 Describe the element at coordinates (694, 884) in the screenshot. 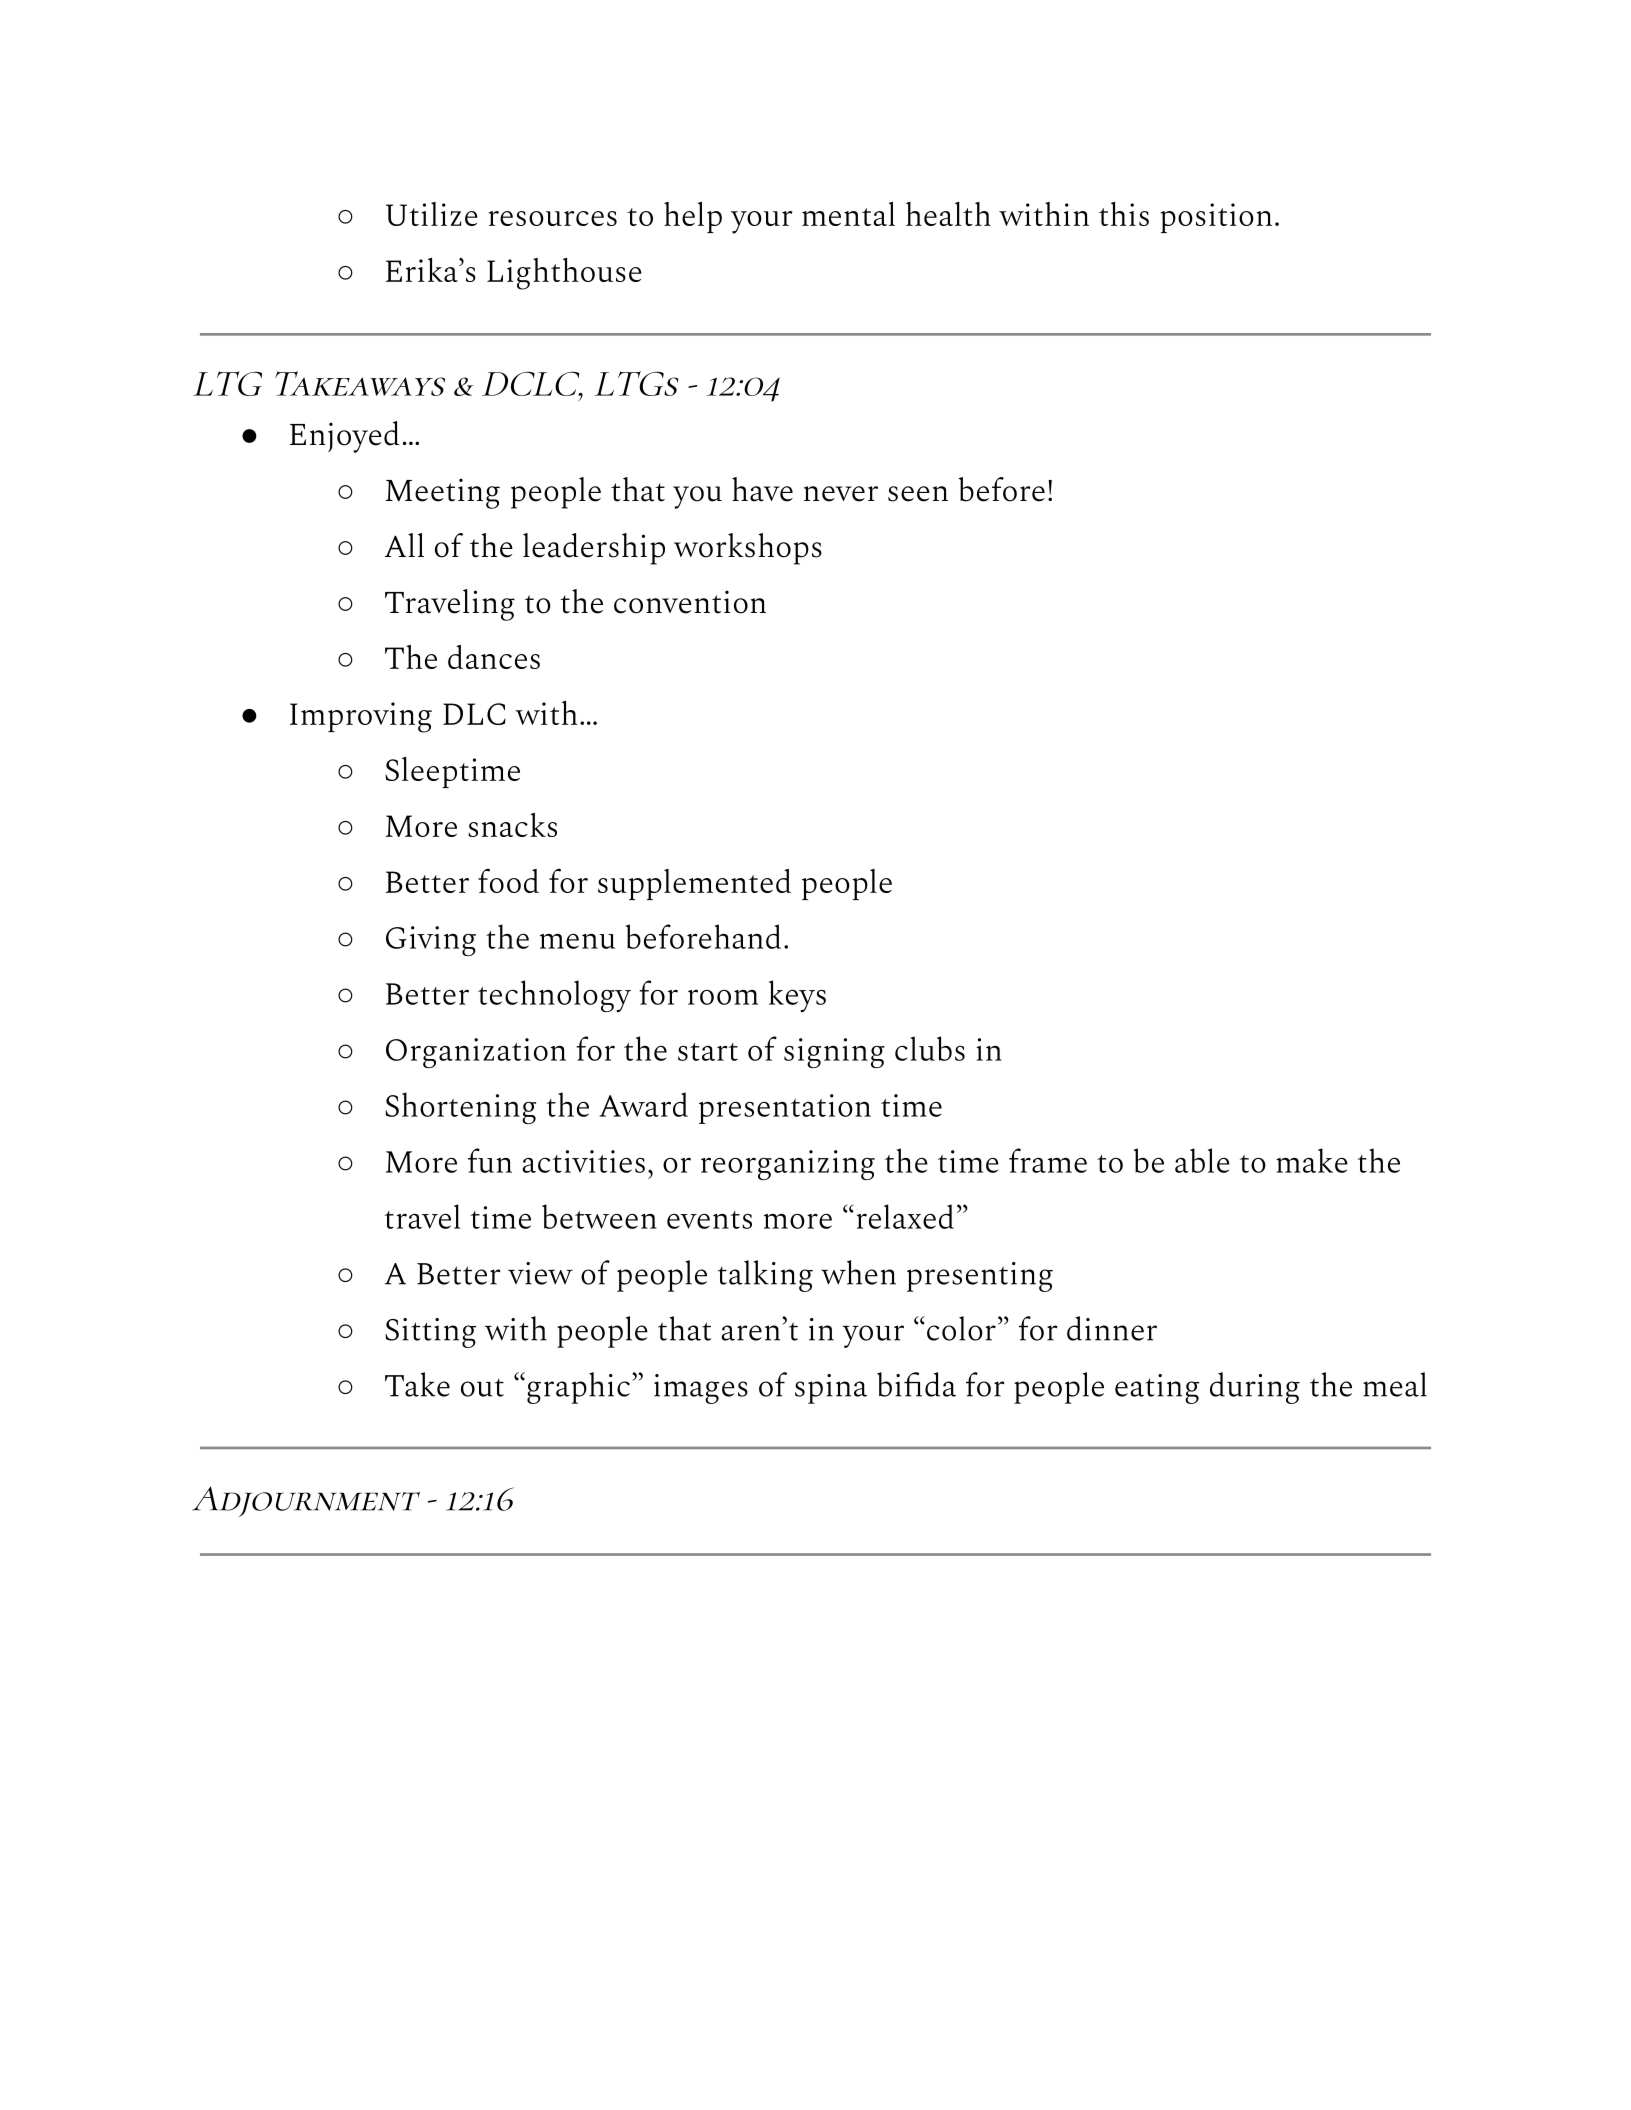

I see `supplemented` at that location.
